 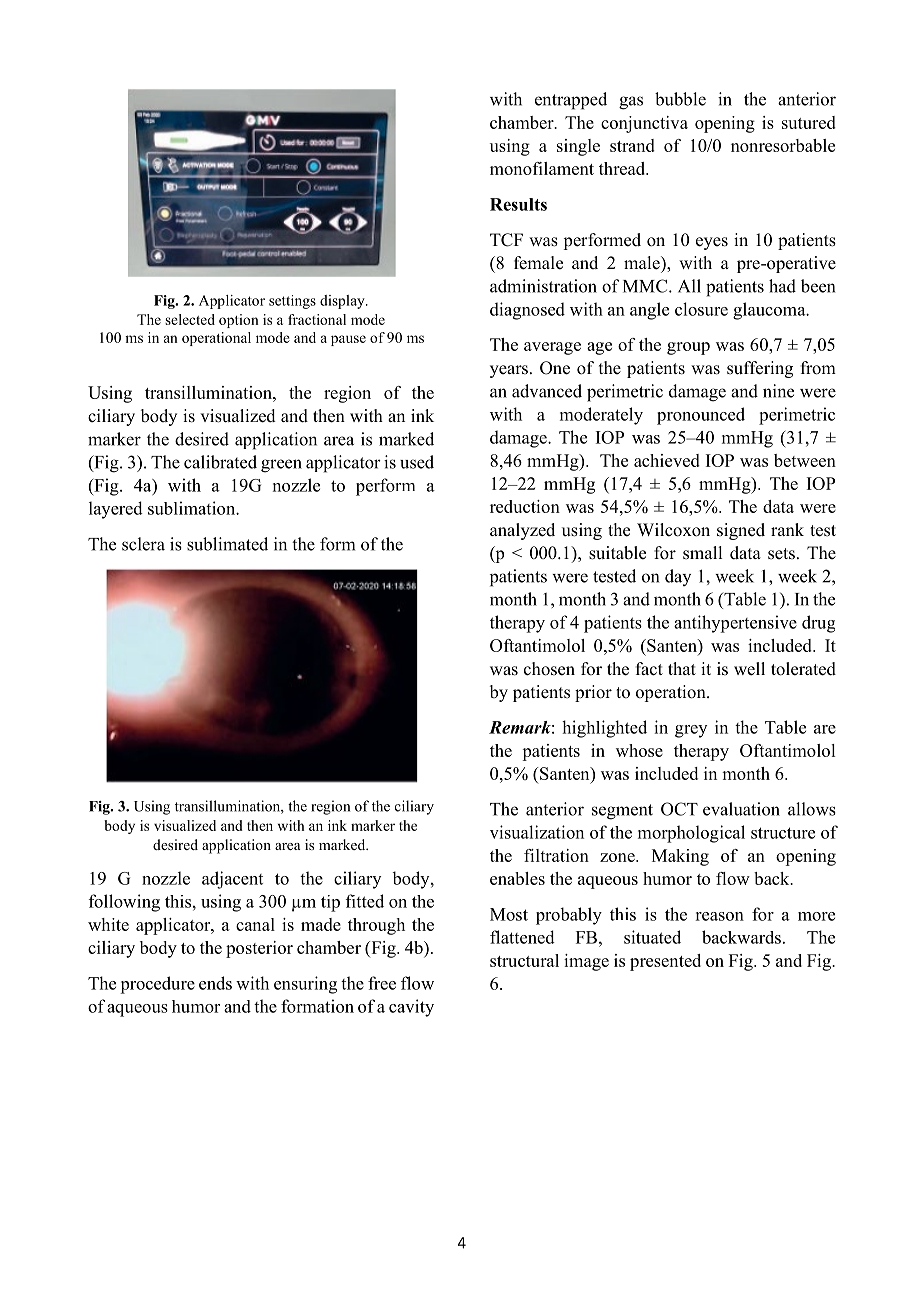 I want to click on presented, so click(x=665, y=962).
